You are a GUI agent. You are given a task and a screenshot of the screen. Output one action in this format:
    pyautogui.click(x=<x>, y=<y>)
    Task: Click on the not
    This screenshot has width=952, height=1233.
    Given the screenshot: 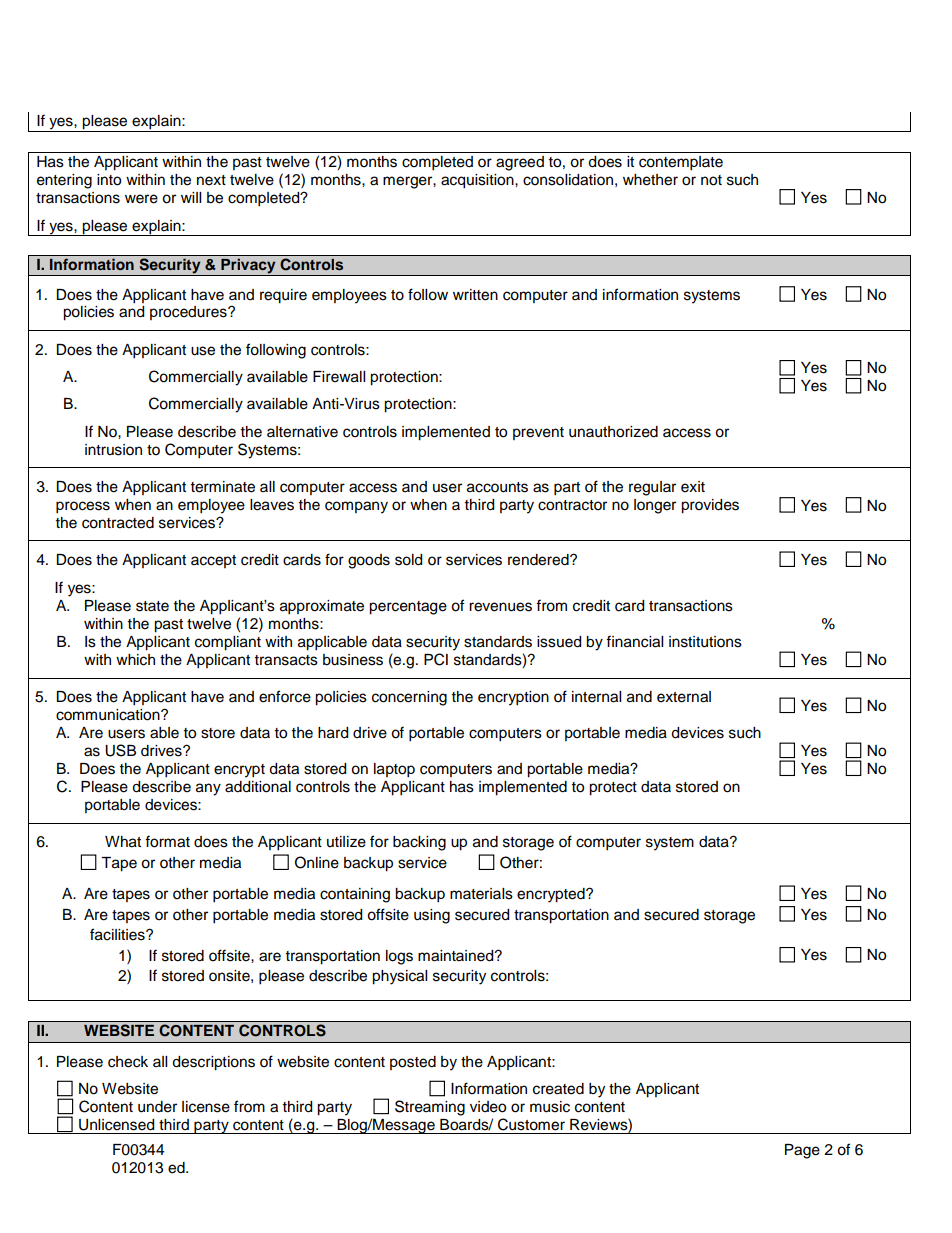 What is the action you would take?
    pyautogui.click(x=711, y=180)
